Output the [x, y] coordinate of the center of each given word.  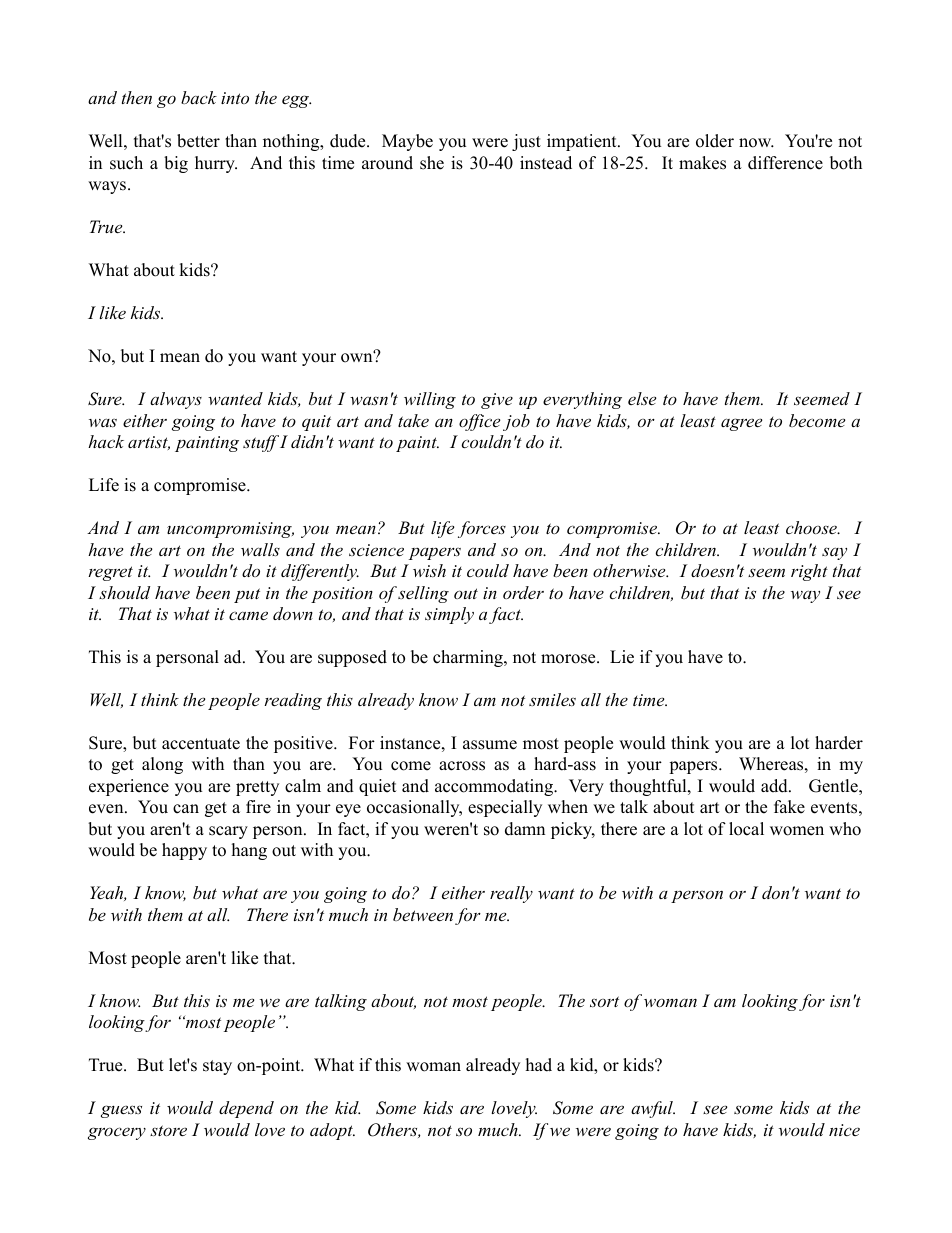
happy [184, 851]
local [746, 829]
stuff [261, 443]
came [248, 615]
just [526, 142]
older [715, 141]
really [511, 894]
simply [449, 615]
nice [844, 1130]
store [168, 1130]
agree [741, 424]
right [809, 572]
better [198, 141]
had [539, 1065]
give [497, 401]
